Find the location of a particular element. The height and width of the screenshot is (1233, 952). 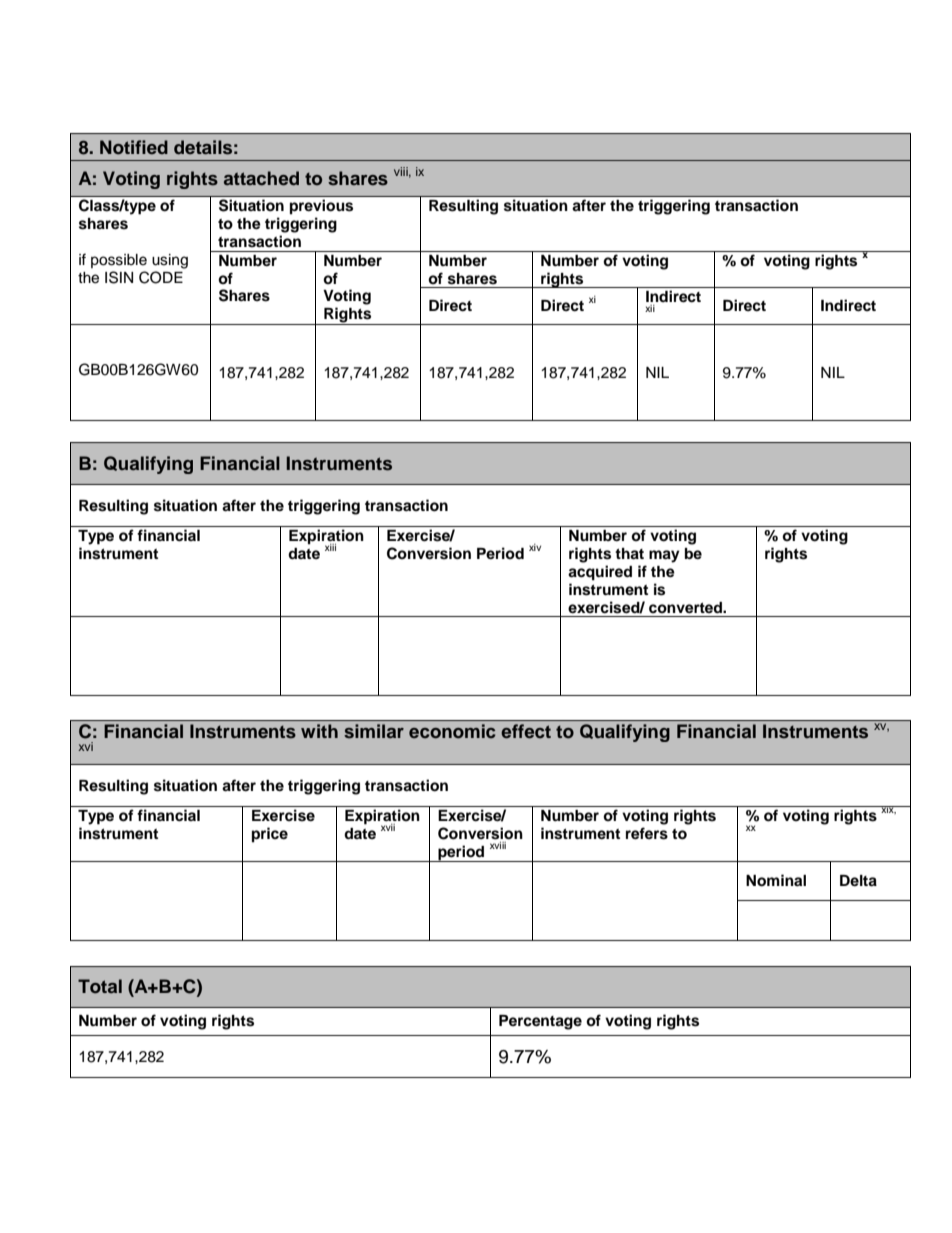

xiii is located at coordinates (330, 547).
